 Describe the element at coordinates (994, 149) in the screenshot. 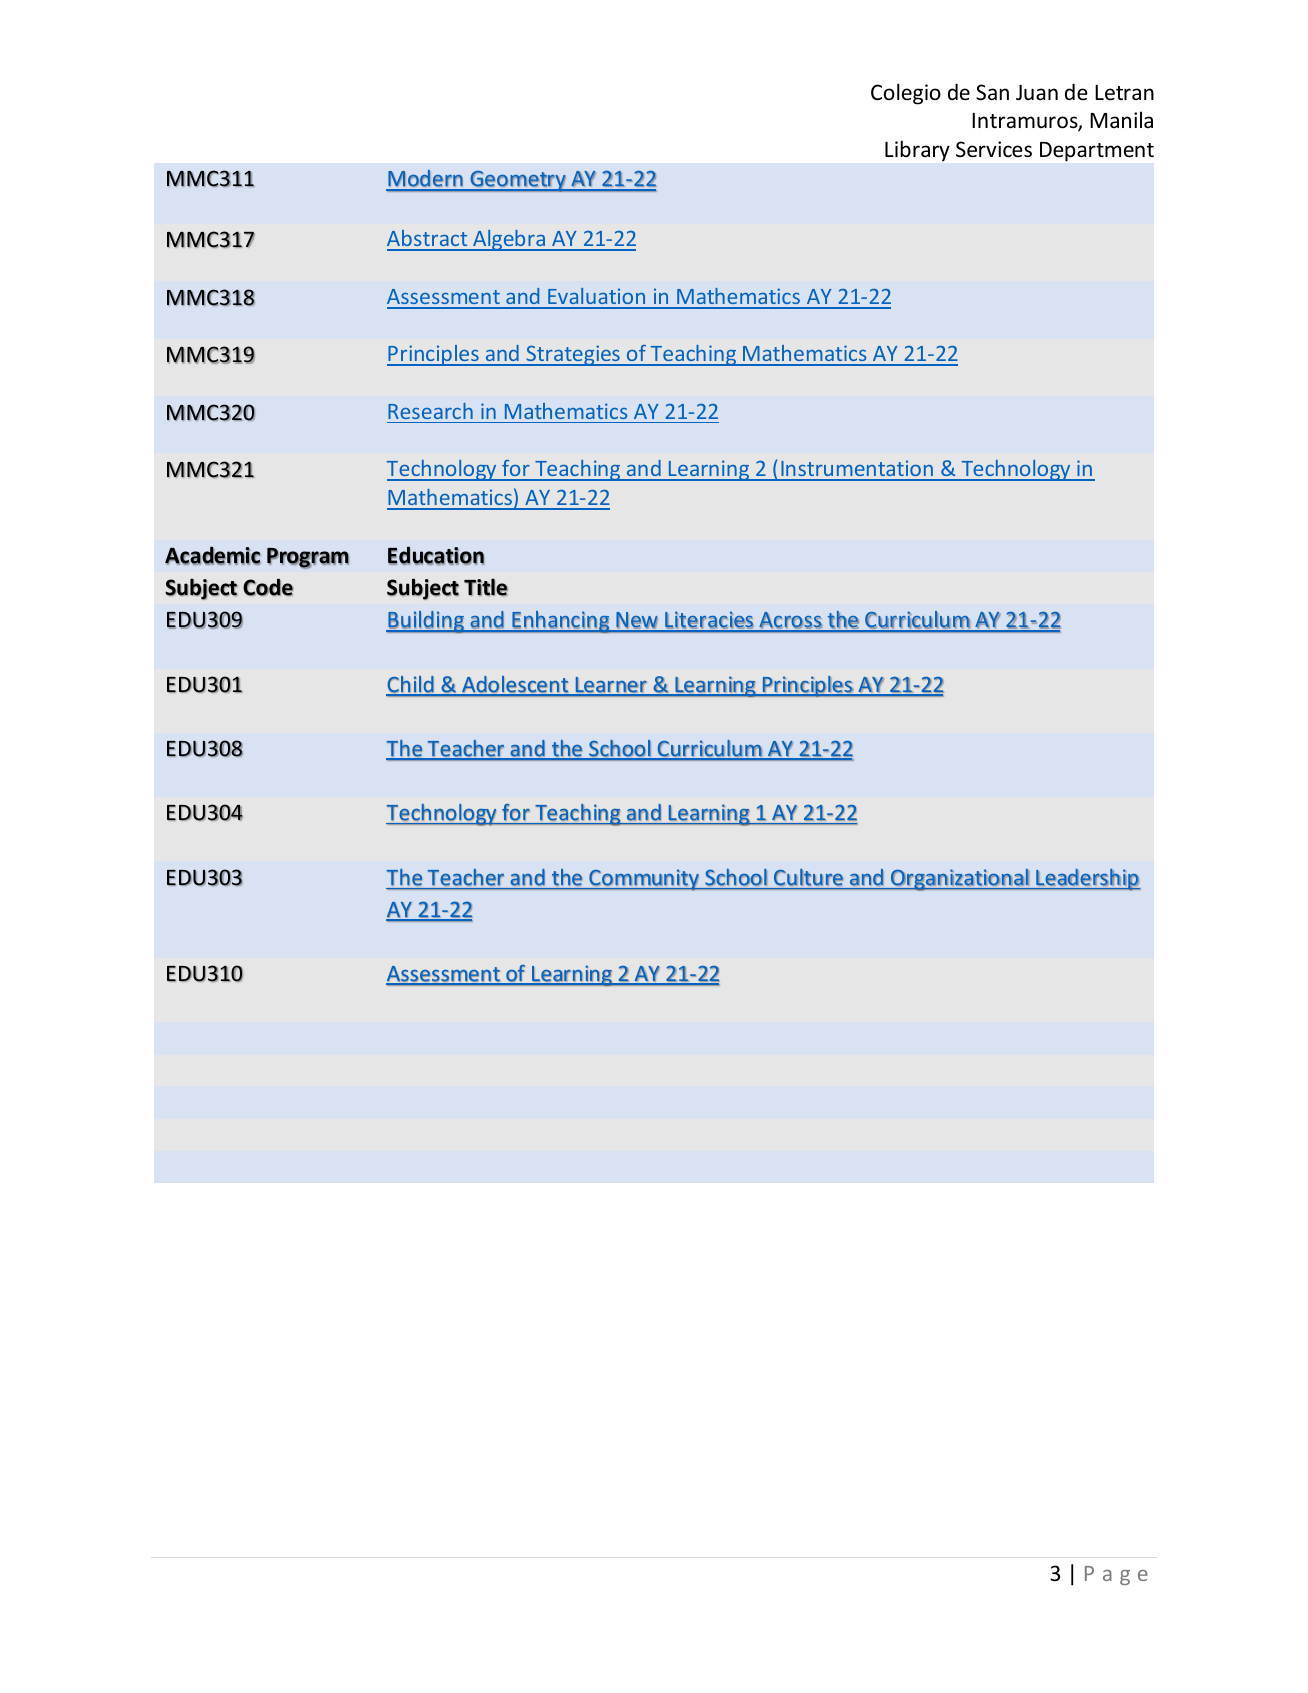

I see `Services` at that location.
